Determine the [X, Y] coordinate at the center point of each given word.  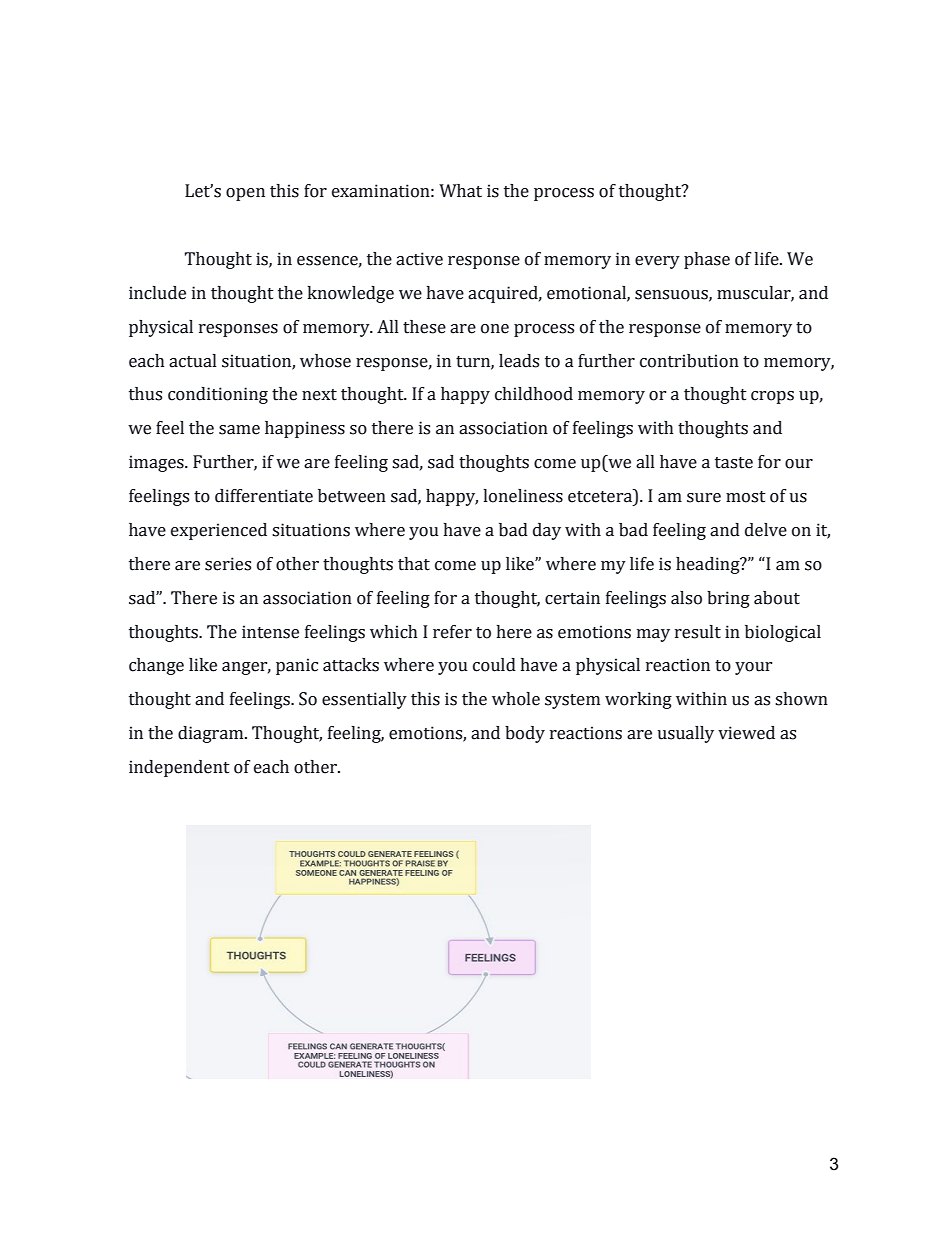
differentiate [264, 496]
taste [734, 463]
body [525, 734]
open [245, 194]
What [460, 191]
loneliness [523, 496]
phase [707, 260]
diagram [212, 734]
